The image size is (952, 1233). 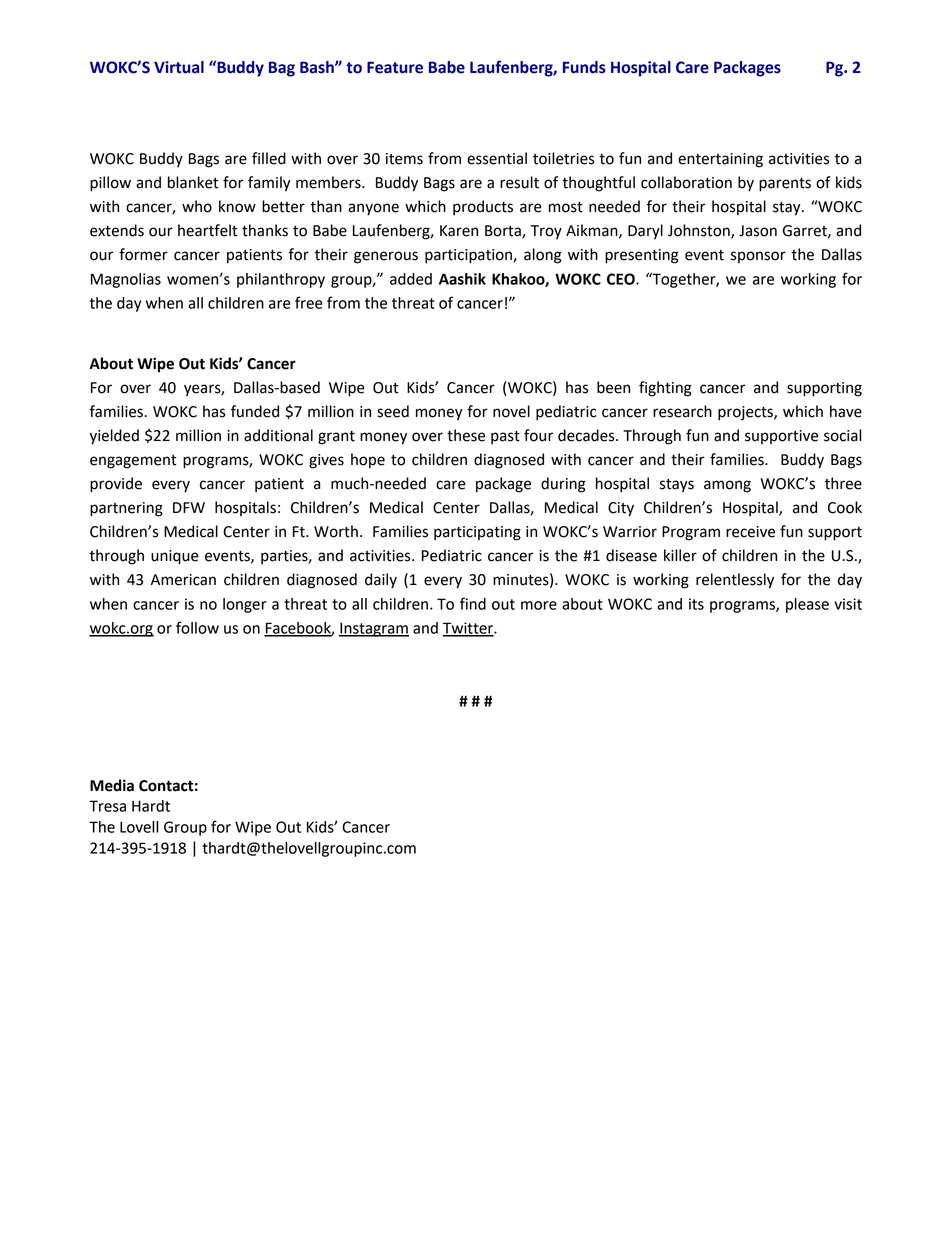 What do you see at coordinates (374, 629) in the screenshot?
I see `Instagram` at bounding box center [374, 629].
